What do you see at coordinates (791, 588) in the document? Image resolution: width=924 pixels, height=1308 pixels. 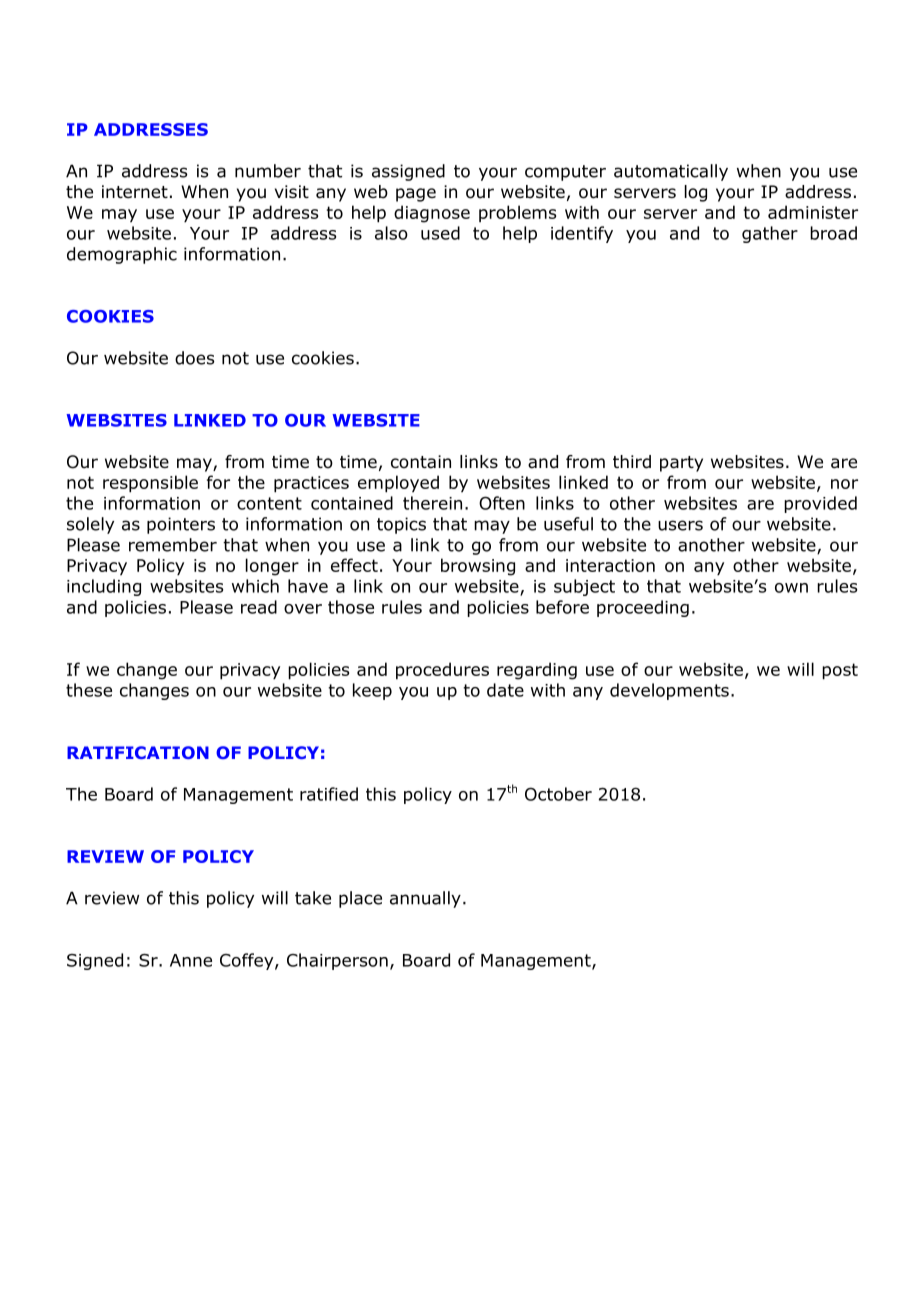 I see `own` at bounding box center [791, 588].
